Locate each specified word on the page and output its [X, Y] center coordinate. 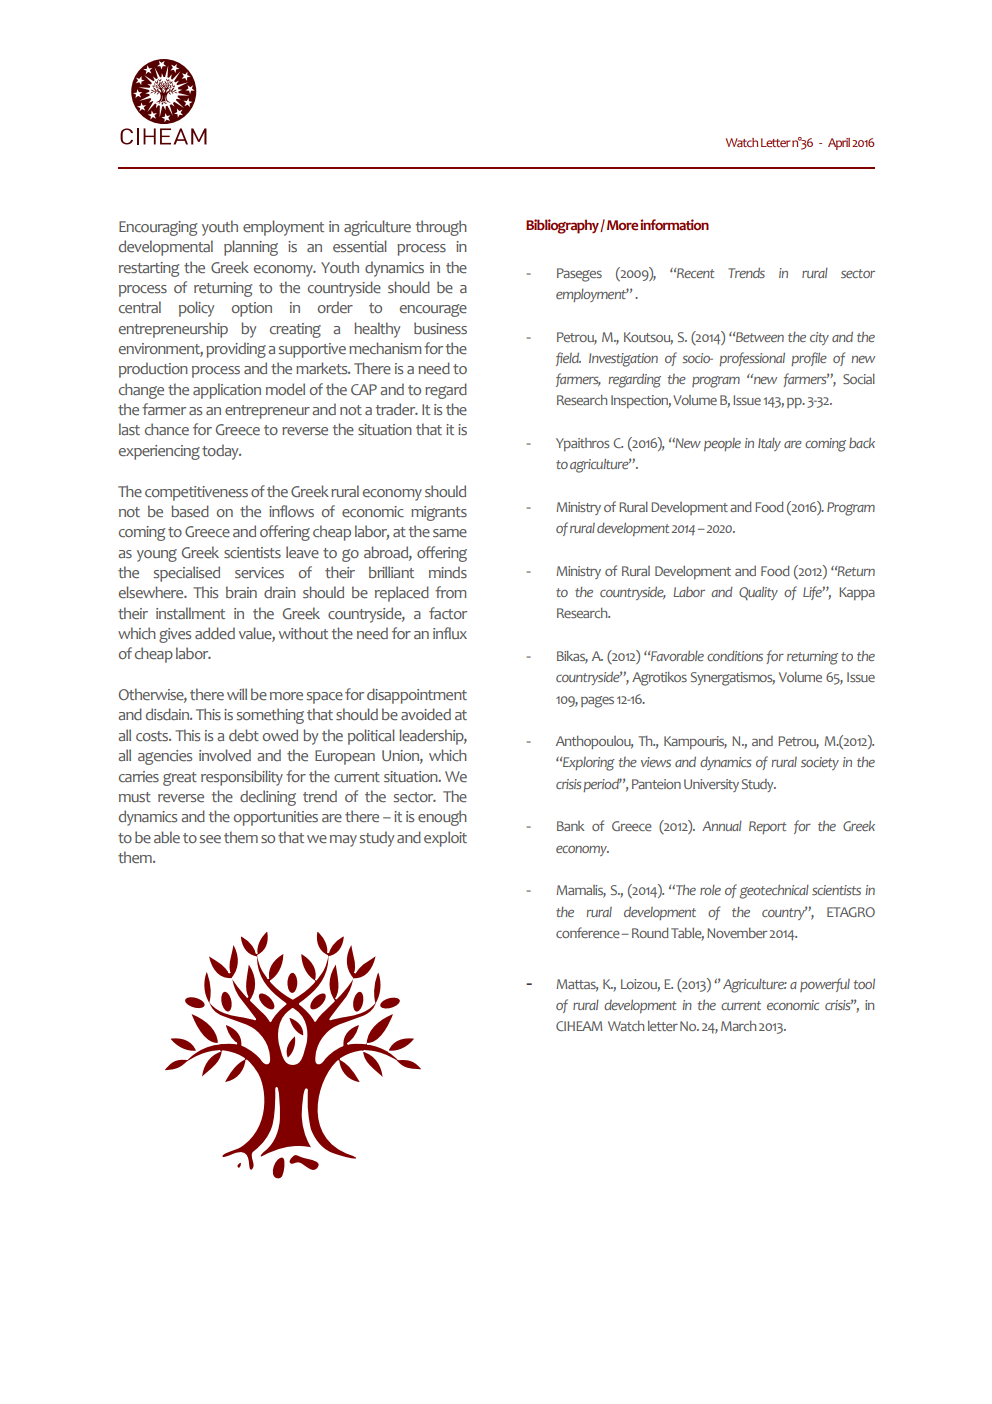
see [210, 839]
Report [767, 827]
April [839, 144]
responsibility [242, 778]
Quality [758, 593]
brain [241, 592]
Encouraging [158, 228]
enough [442, 818]
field [568, 359]
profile [809, 359]
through [441, 228]
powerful [825, 985]
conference [588, 932]
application [227, 391]
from [450, 592]
